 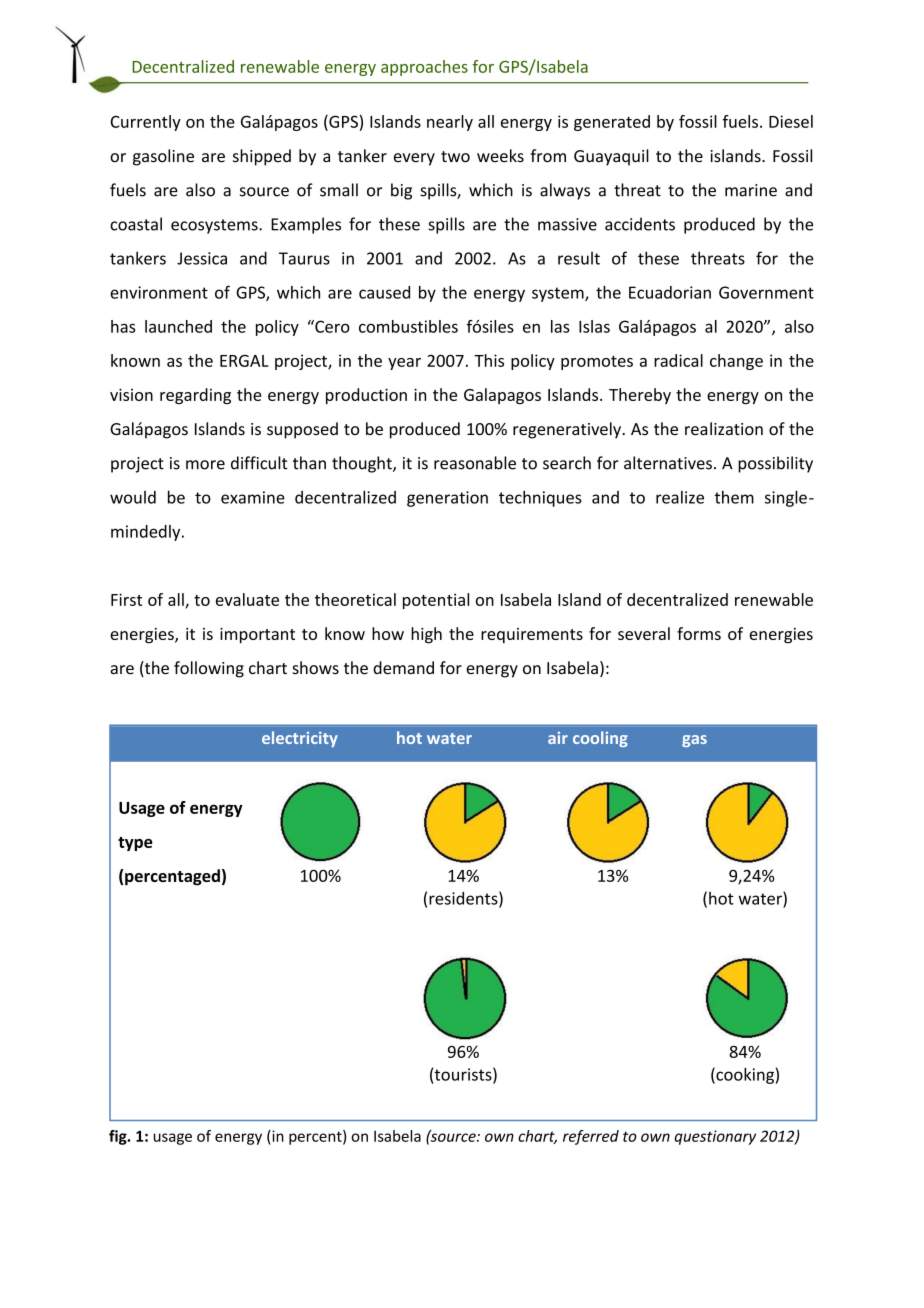 I want to click on fig, so click(x=119, y=1137).
